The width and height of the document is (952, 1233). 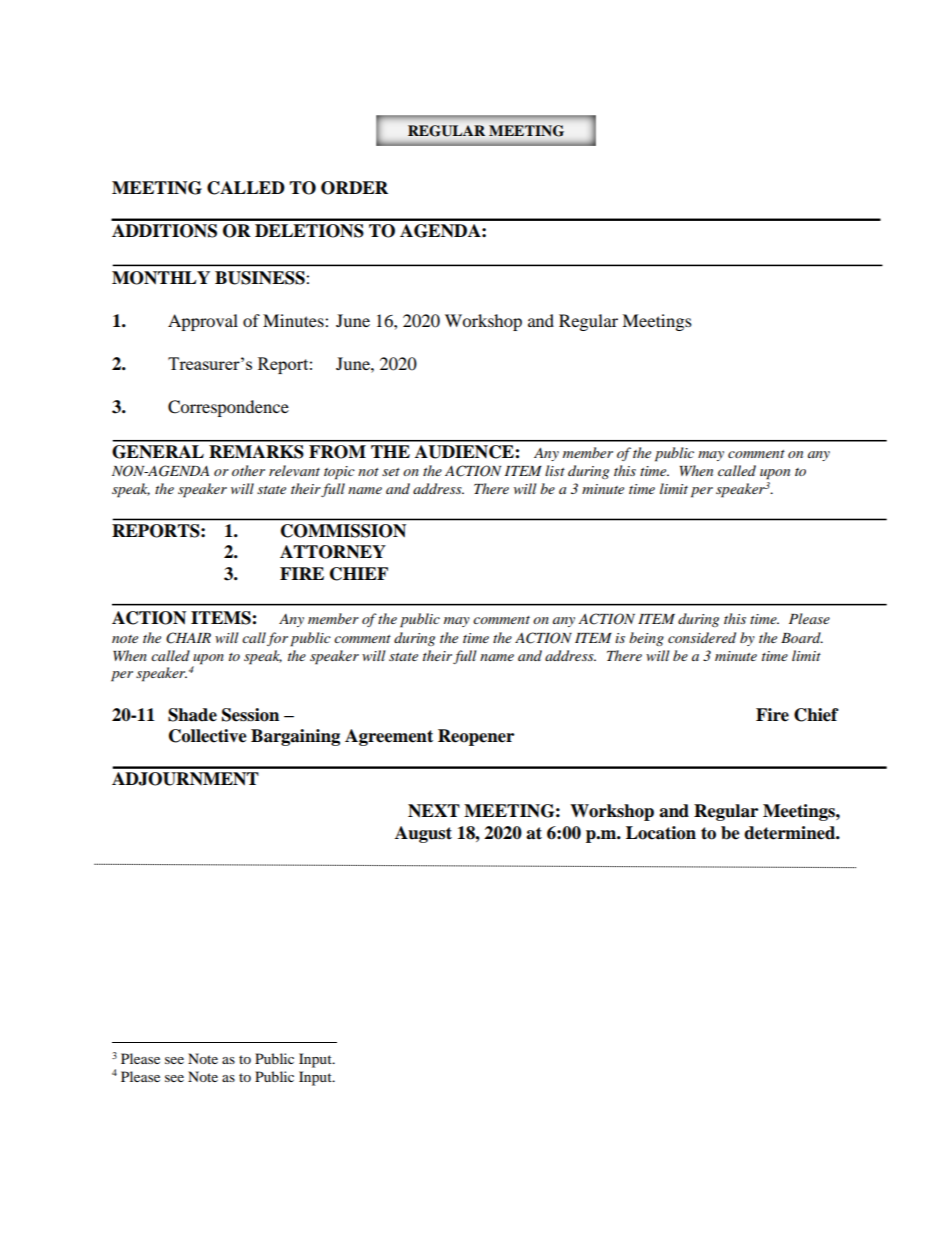 I want to click on Approval, so click(x=203, y=322).
